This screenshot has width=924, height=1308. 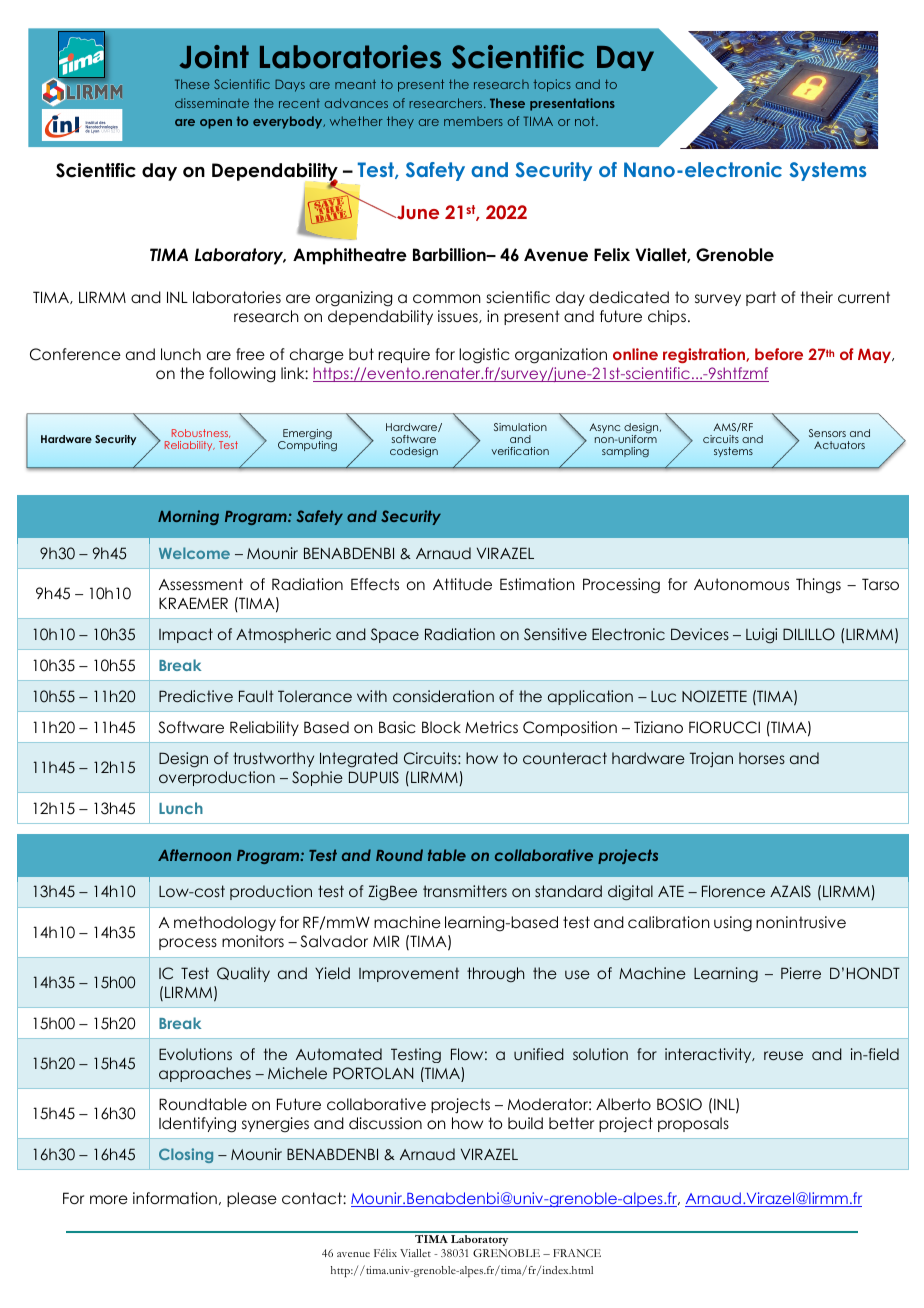 What do you see at coordinates (762, 758) in the screenshot?
I see `horses` at bounding box center [762, 758].
